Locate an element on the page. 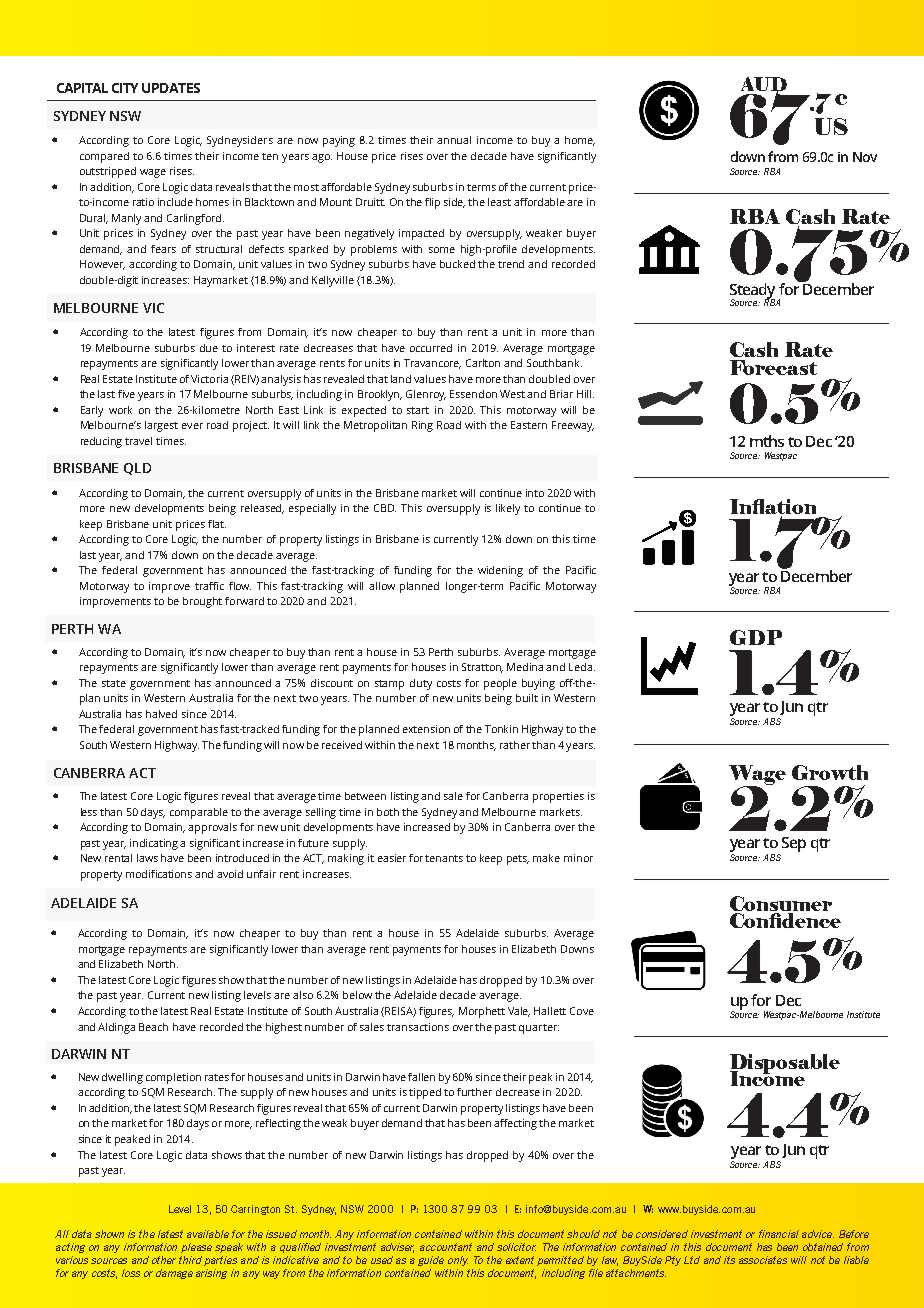  Nov is located at coordinates (865, 157).
